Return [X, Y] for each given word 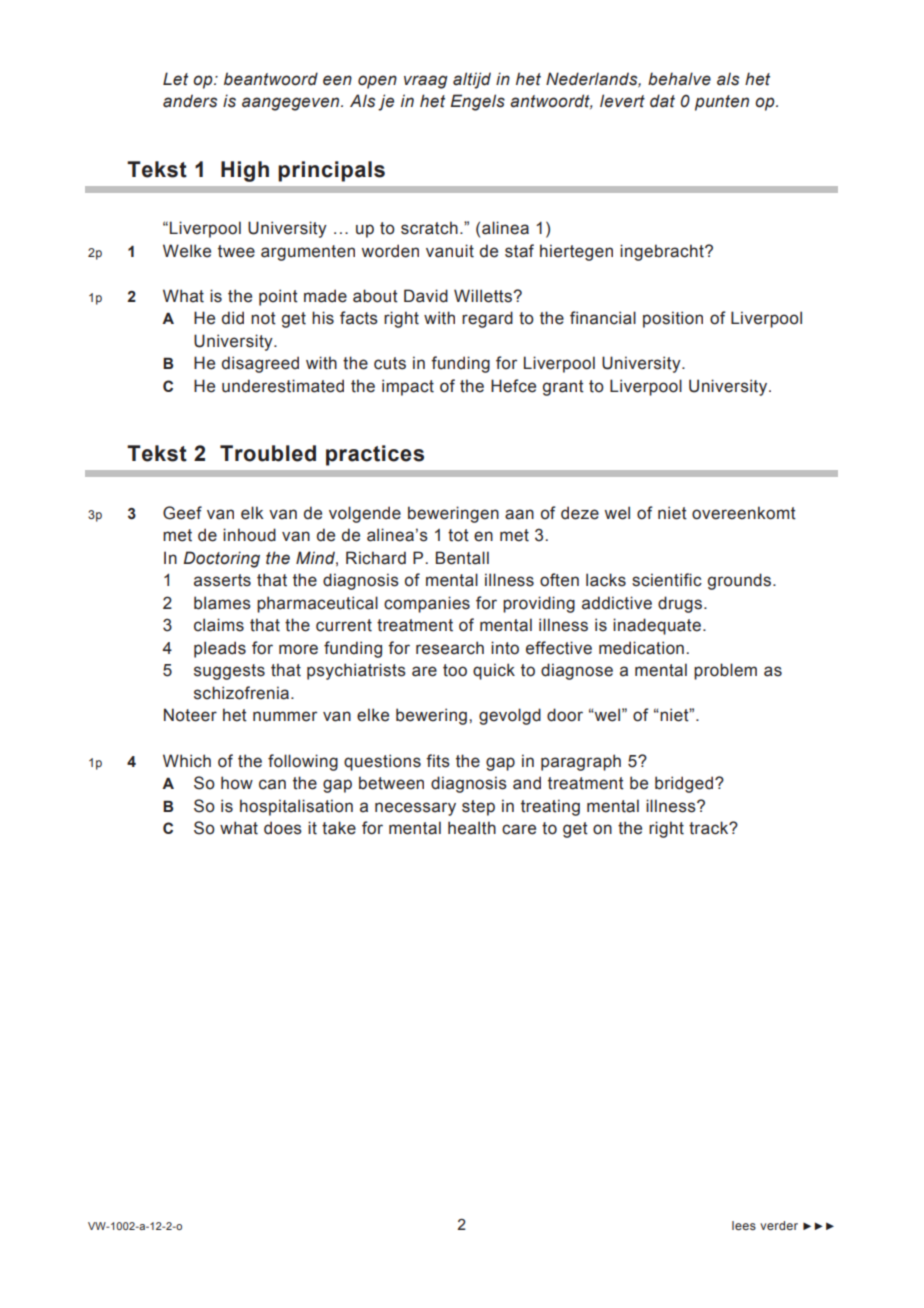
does [283, 828]
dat [662, 101]
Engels [477, 102]
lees [744, 1225]
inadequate [657, 626]
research [450, 648]
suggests [229, 672]
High [245, 171]
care [519, 829]
